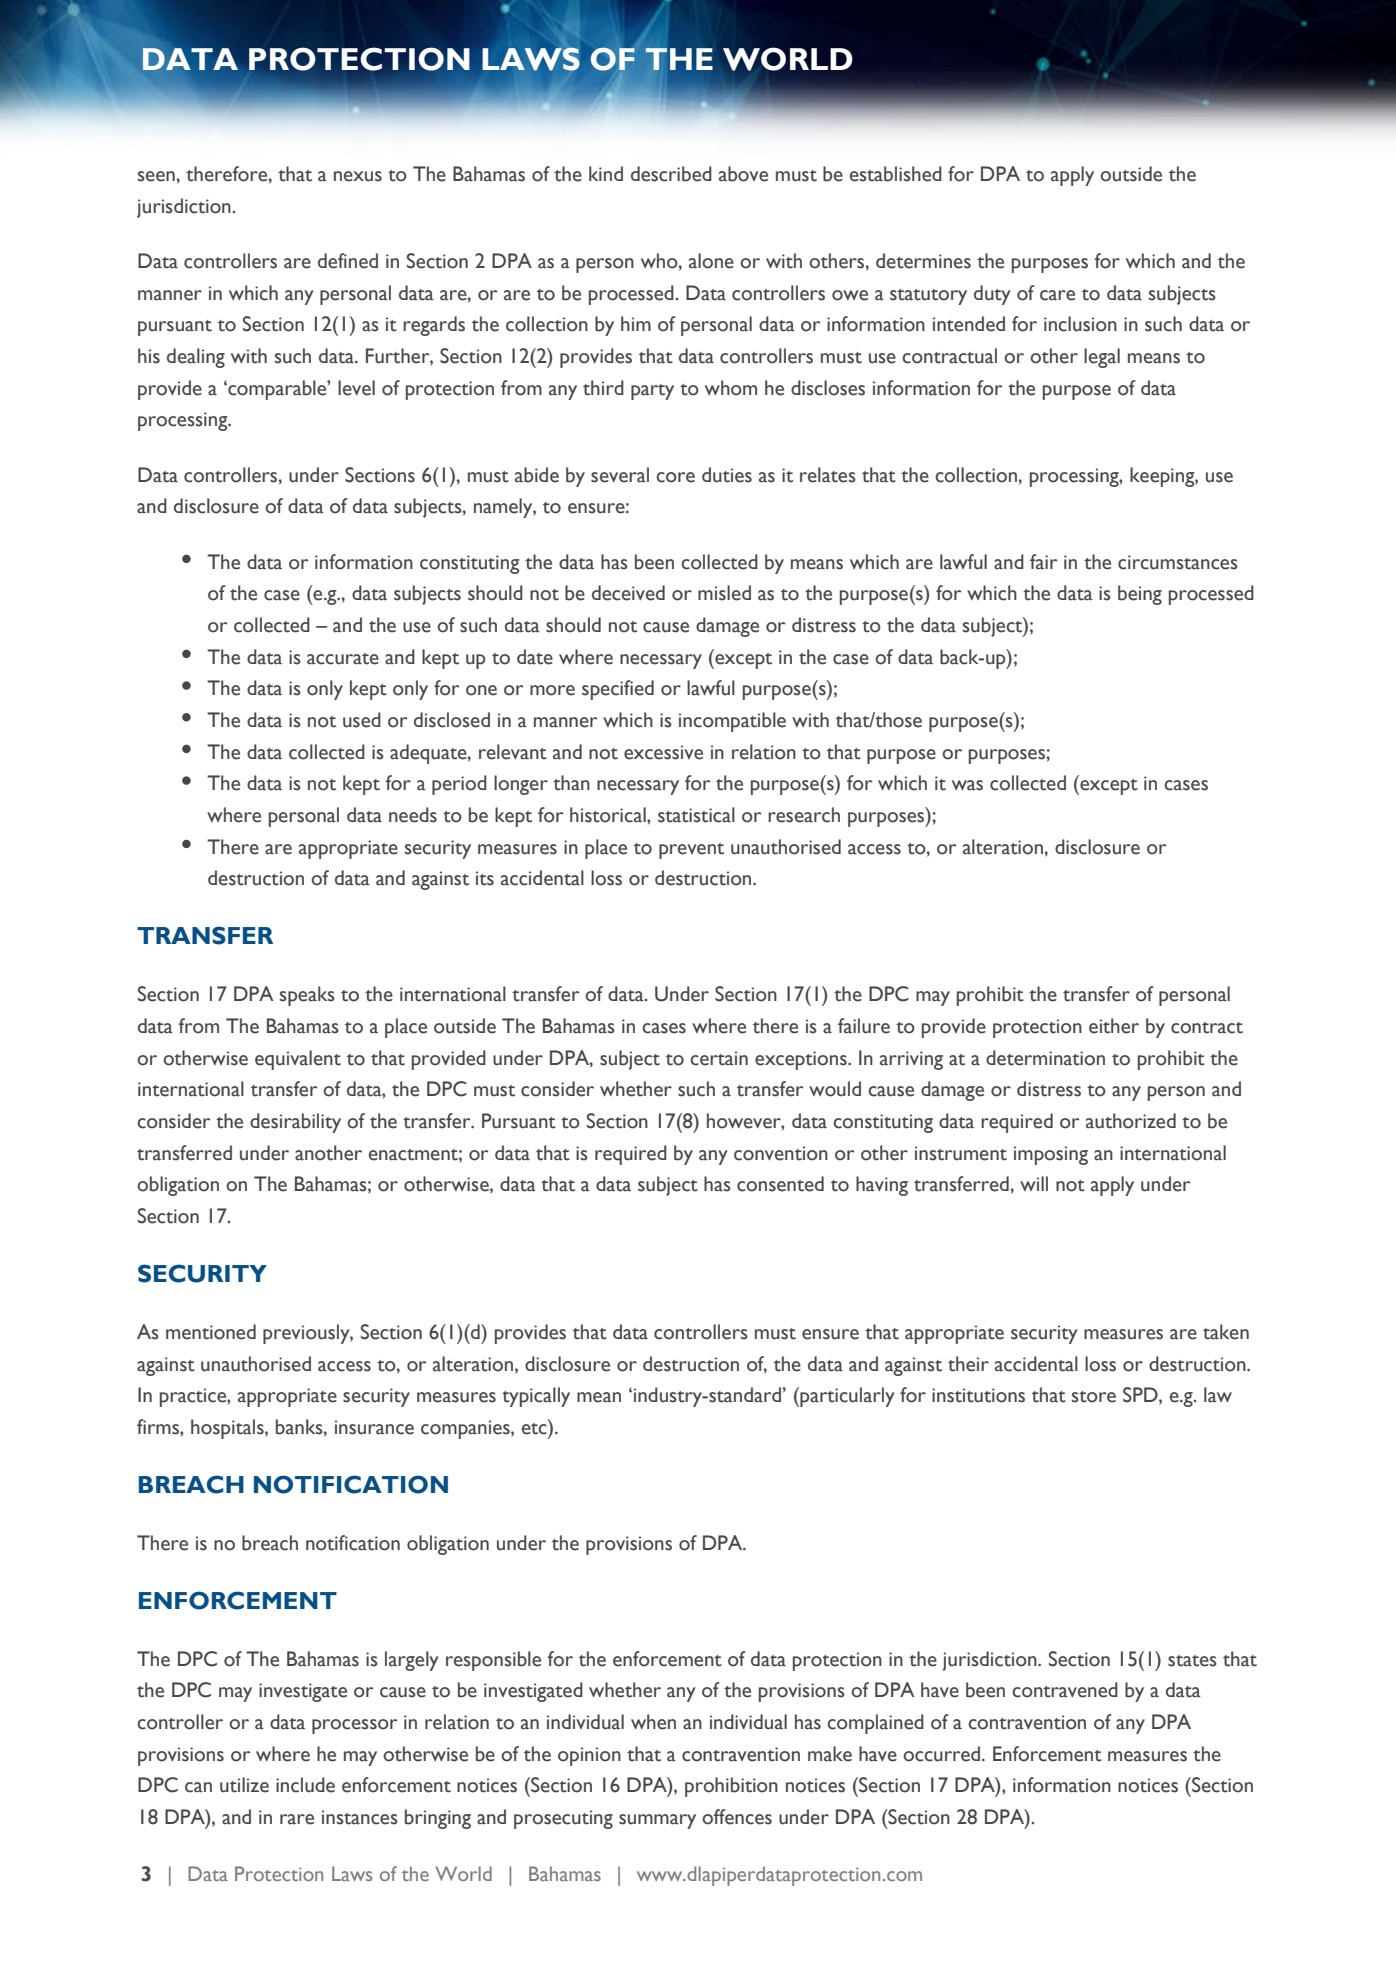 Image resolution: width=1396 pixels, height=1975 pixels. What do you see at coordinates (307, 996) in the image?
I see `speaks` at bounding box center [307, 996].
